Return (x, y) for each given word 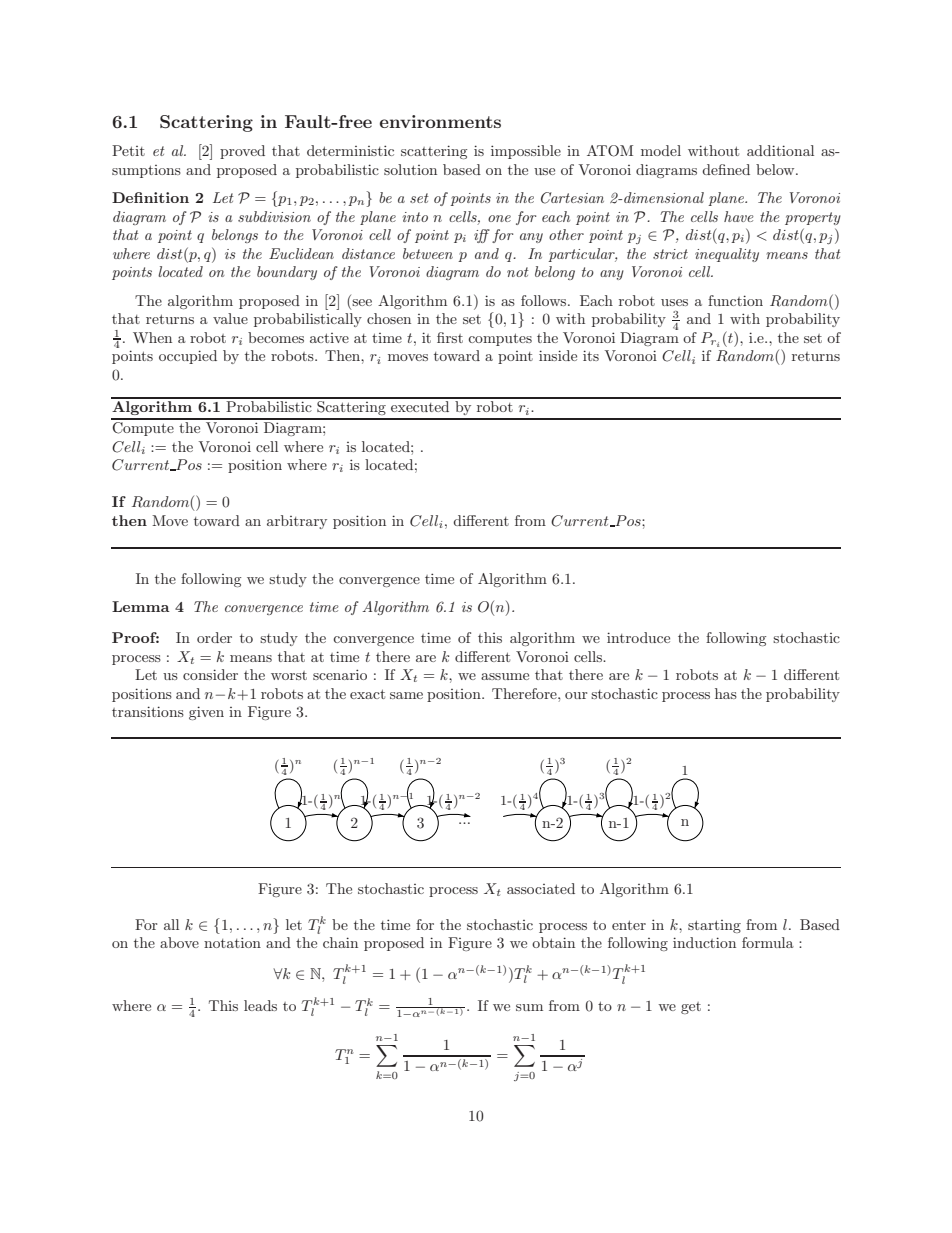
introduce (638, 637)
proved (242, 152)
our (576, 695)
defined (726, 169)
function (735, 300)
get (691, 1008)
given (206, 713)
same (406, 695)
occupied (188, 357)
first (450, 337)
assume (505, 676)
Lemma (141, 606)
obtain (553, 942)
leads (260, 1005)
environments (440, 121)
